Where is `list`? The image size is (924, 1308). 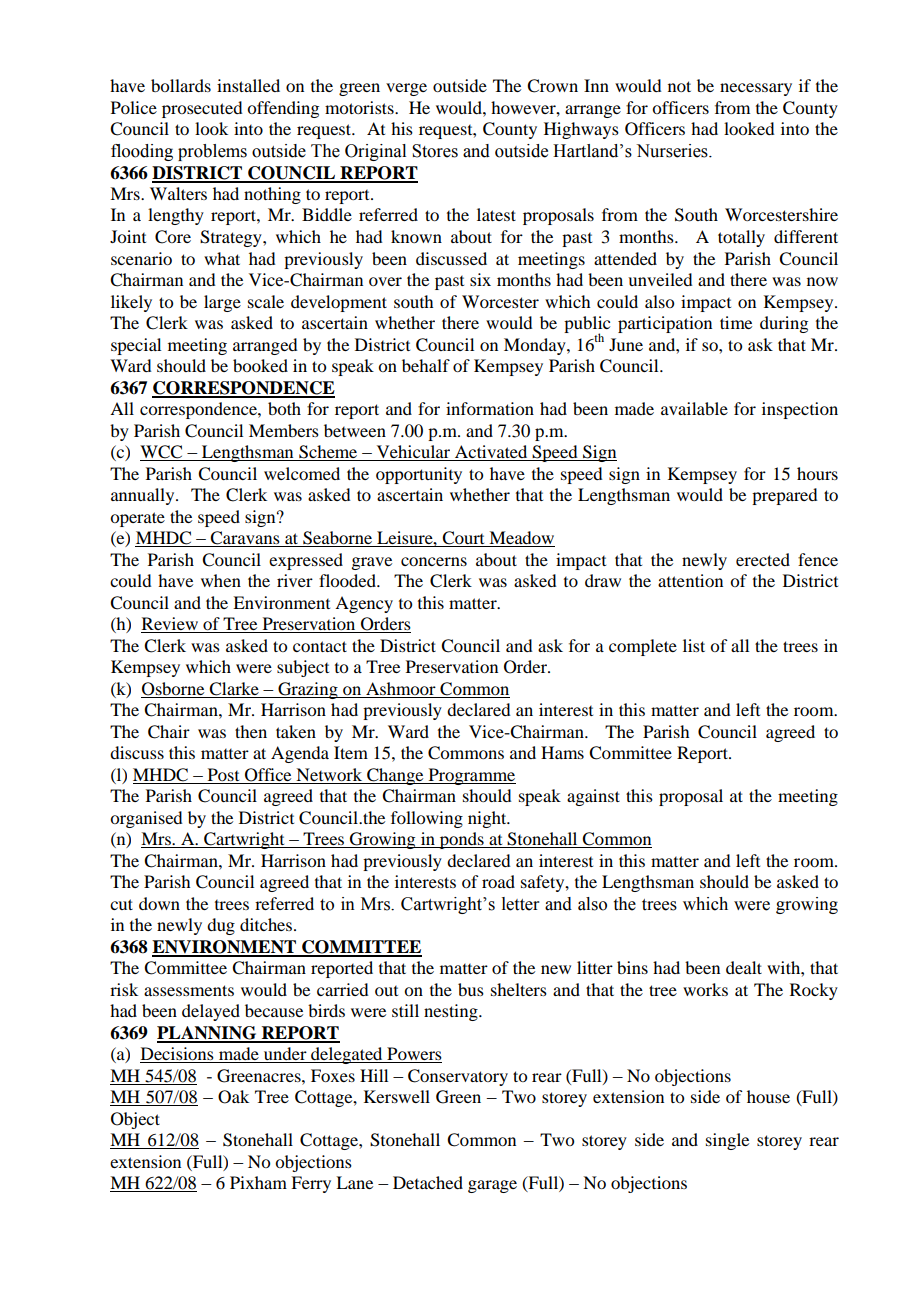 list is located at coordinates (694, 645).
